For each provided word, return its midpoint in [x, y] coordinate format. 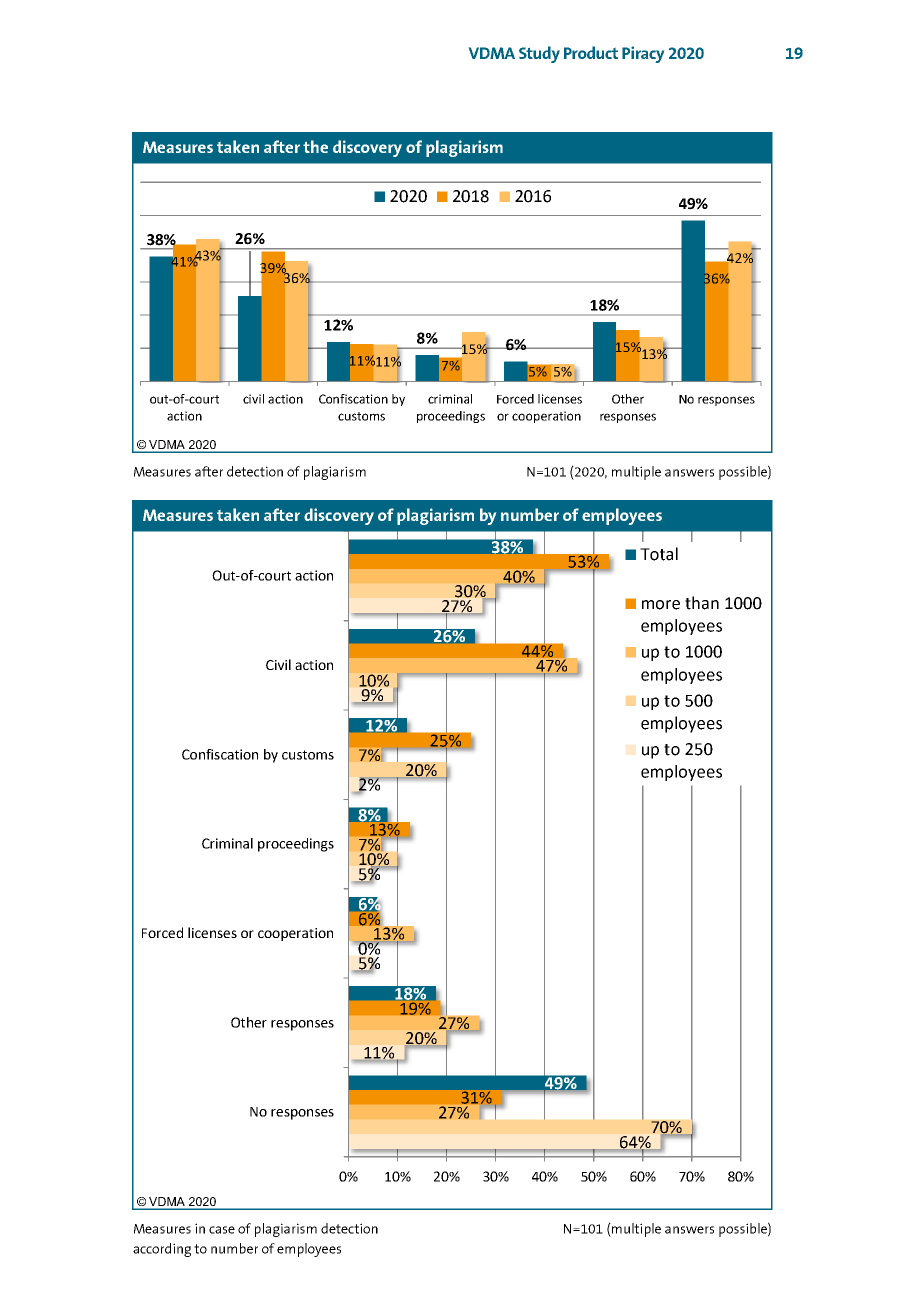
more [661, 605]
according [162, 1250]
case [222, 1230]
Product [591, 52]
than [702, 603]
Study [539, 54]
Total [659, 554]
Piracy [643, 54]
